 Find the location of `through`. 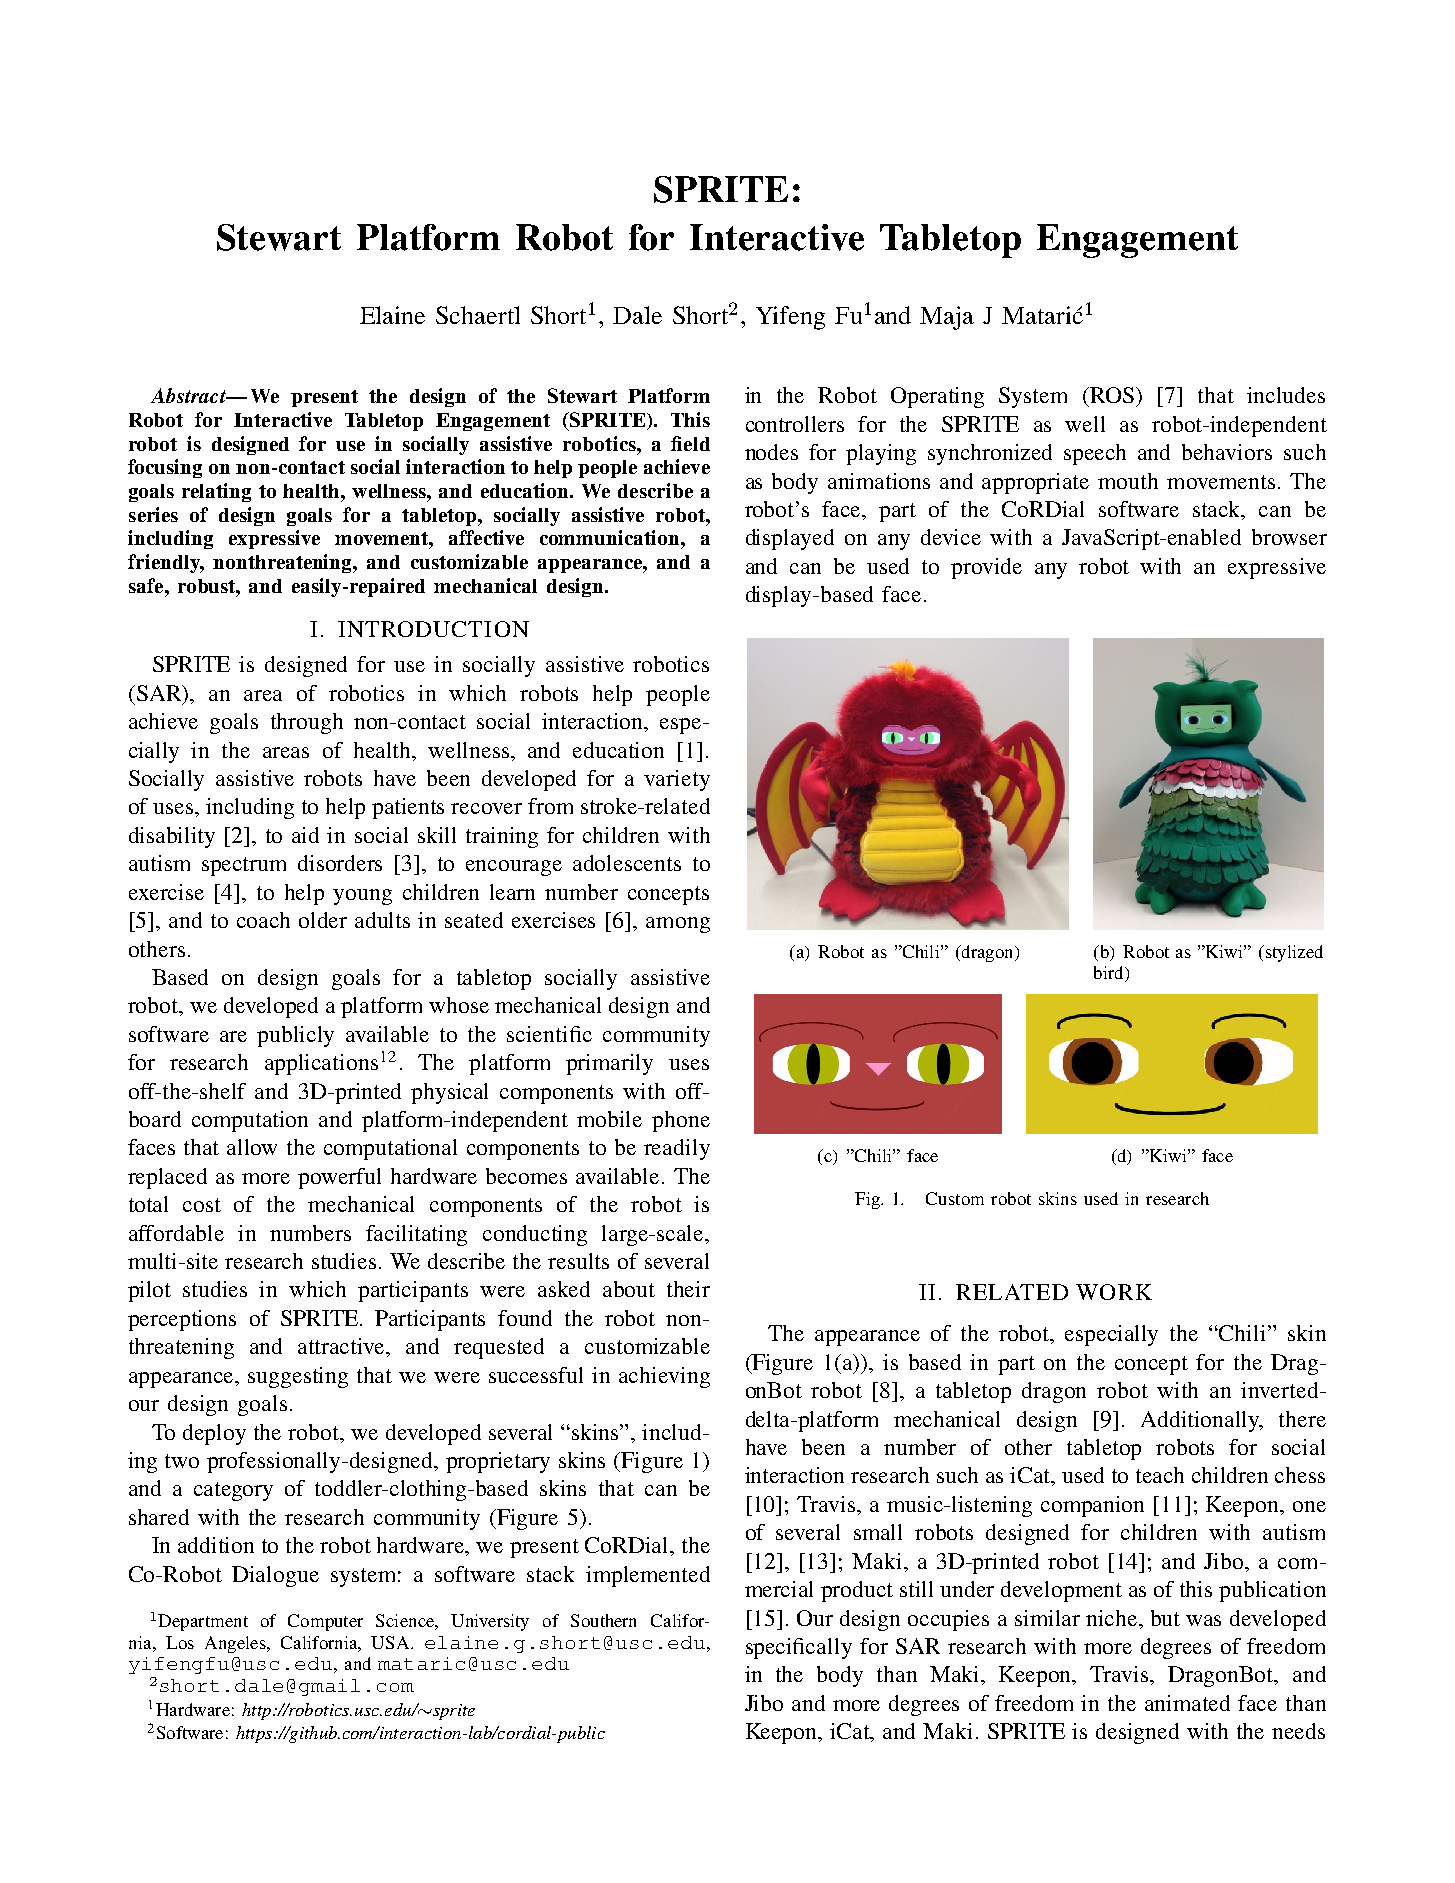

through is located at coordinates (307, 723).
